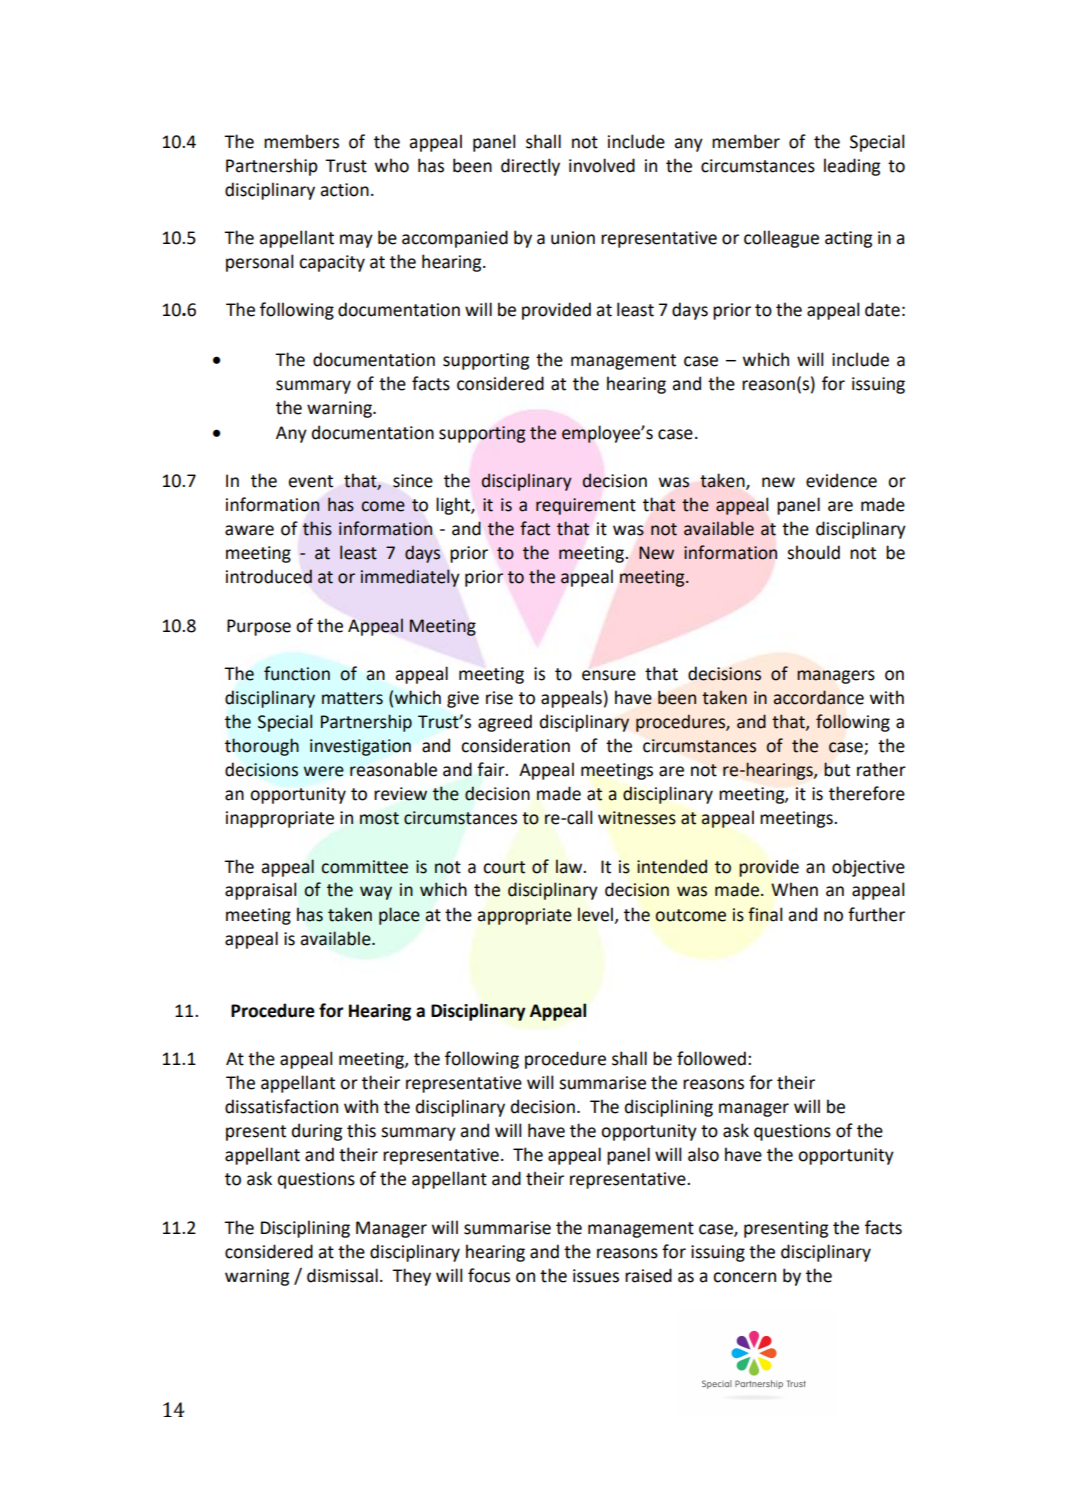 This screenshot has height=1510, width=1067. What do you see at coordinates (356, 241) in the screenshot?
I see `may` at bounding box center [356, 241].
